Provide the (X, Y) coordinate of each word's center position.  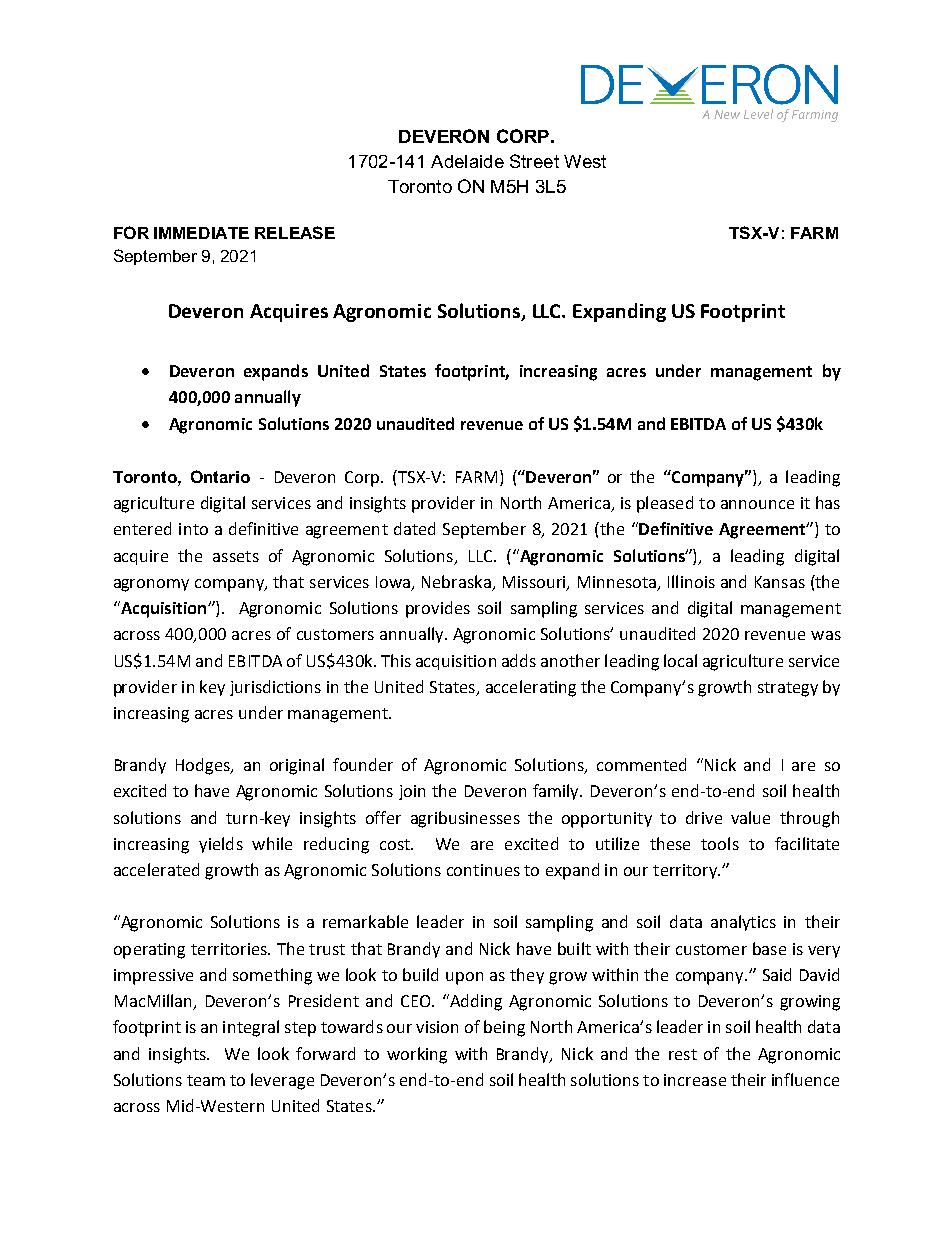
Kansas (780, 582)
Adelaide (467, 161)
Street (534, 161)
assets (236, 556)
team (206, 1080)
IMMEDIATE (201, 233)
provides (438, 609)
